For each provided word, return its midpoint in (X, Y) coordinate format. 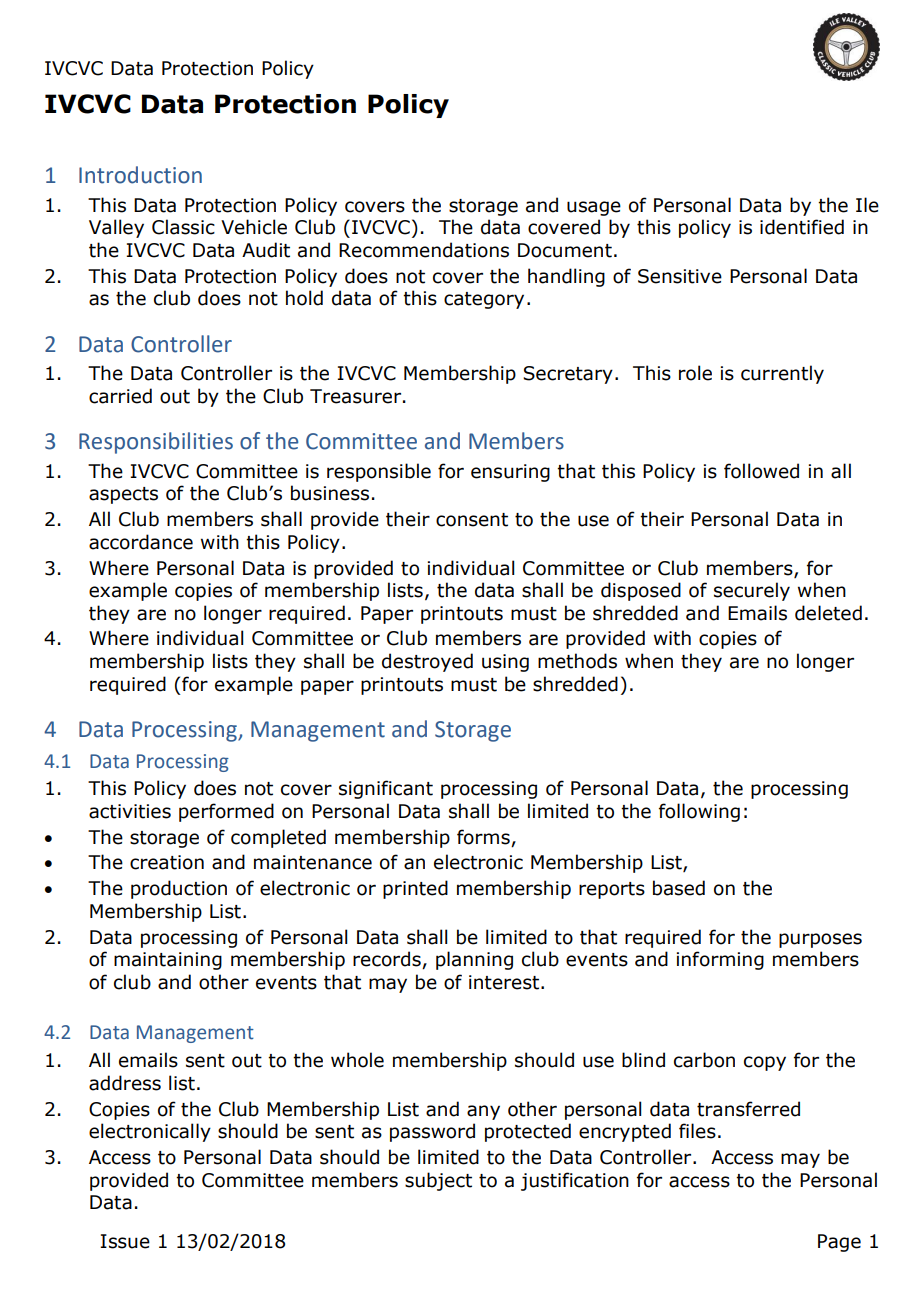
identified (802, 227)
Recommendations (424, 250)
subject (438, 1181)
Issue (125, 1241)
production (179, 889)
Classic (183, 227)
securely (752, 591)
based (679, 888)
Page (839, 1243)
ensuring (510, 473)
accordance (141, 542)
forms (483, 837)
